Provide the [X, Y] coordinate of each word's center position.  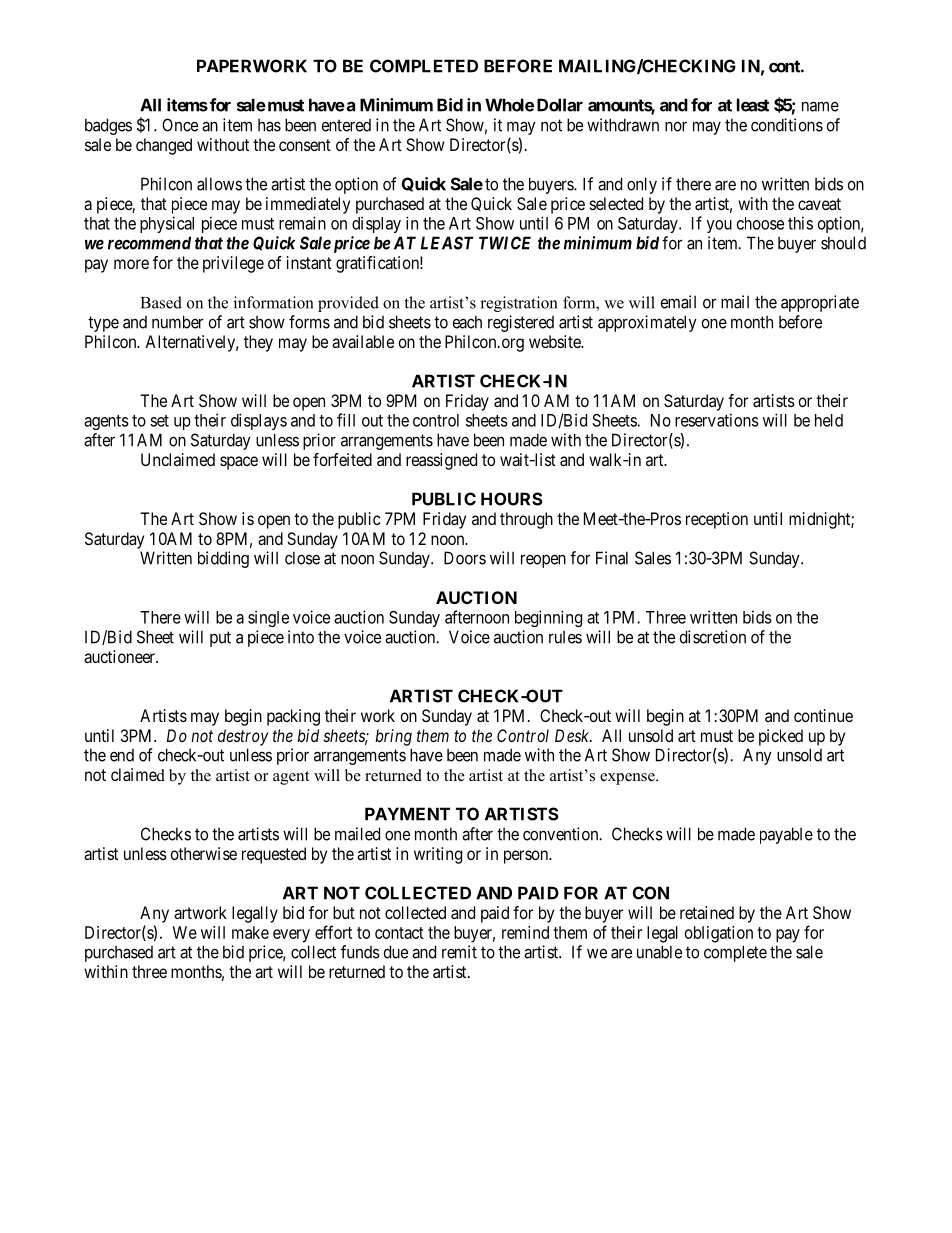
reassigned [441, 461]
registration [519, 304]
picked [781, 737]
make [250, 932]
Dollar [560, 105]
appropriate [820, 303]
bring [393, 737]
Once [180, 125]
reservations [717, 420]
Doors [465, 558]
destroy [243, 737]
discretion [713, 637]
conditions [787, 125]
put [220, 639]
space [239, 463]
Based [161, 302]
